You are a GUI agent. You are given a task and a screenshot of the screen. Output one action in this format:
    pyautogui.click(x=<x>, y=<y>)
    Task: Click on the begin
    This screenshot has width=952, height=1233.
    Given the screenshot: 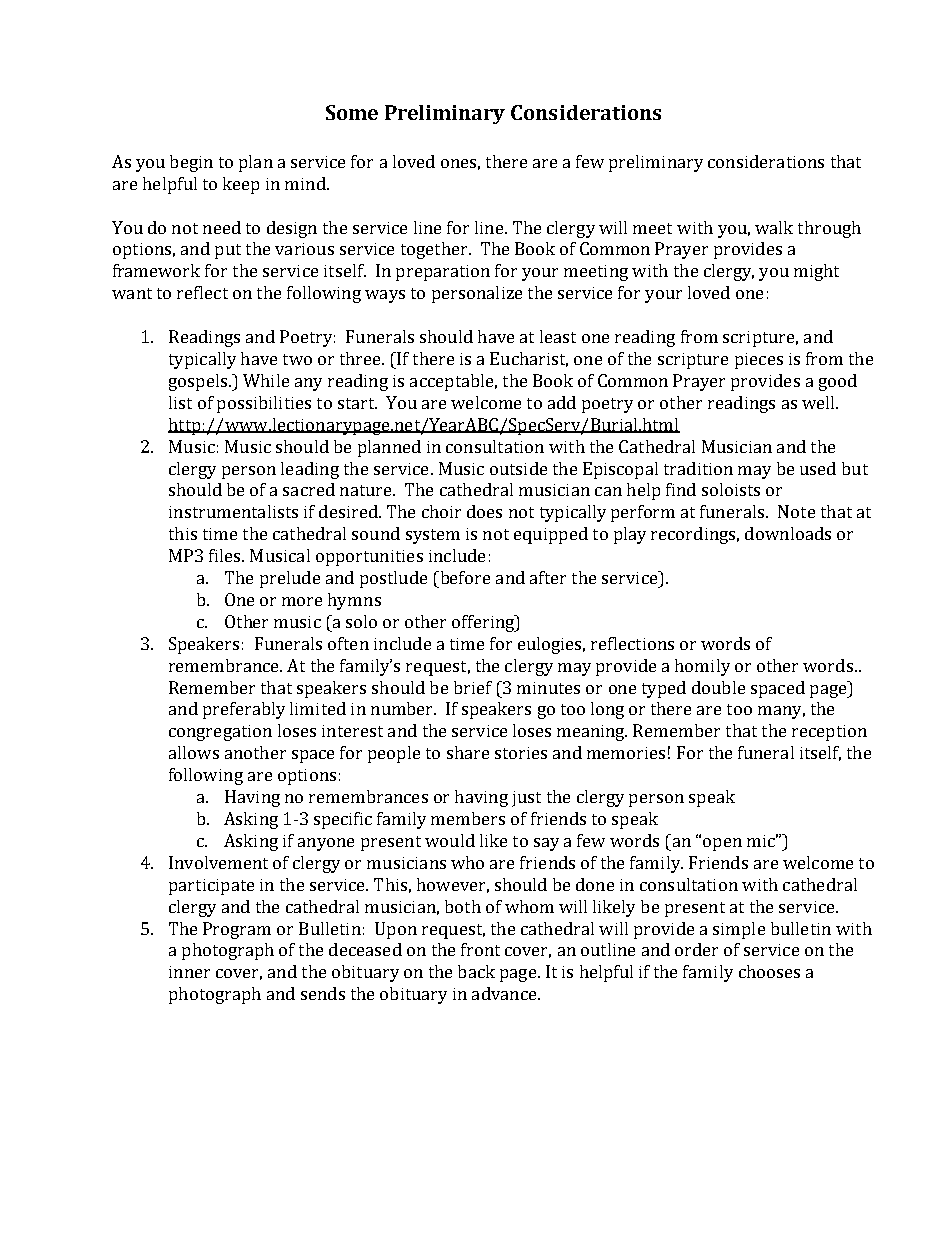 What is the action you would take?
    pyautogui.click(x=191, y=163)
